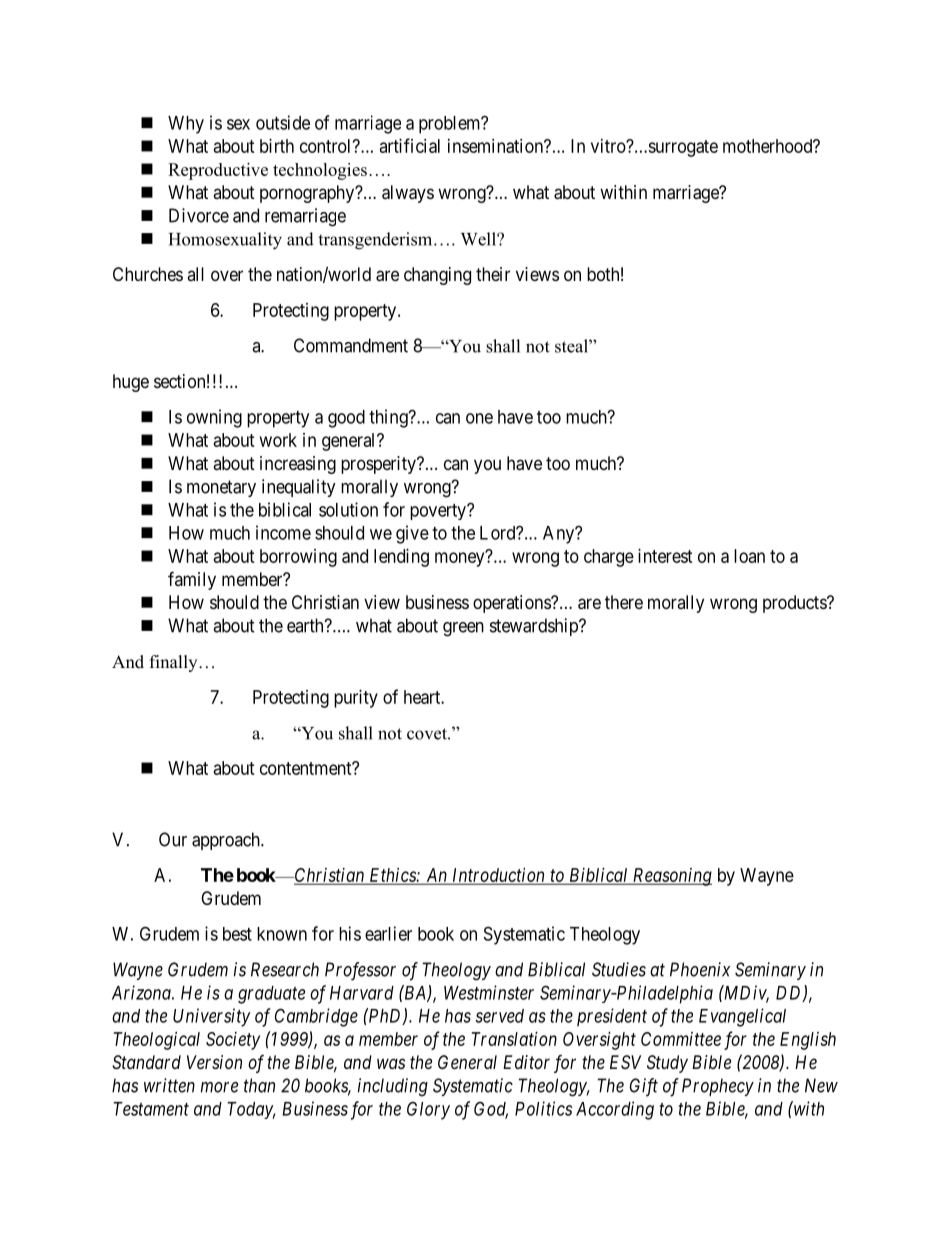  What do you see at coordinates (227, 841) in the screenshot?
I see `approach` at bounding box center [227, 841].
